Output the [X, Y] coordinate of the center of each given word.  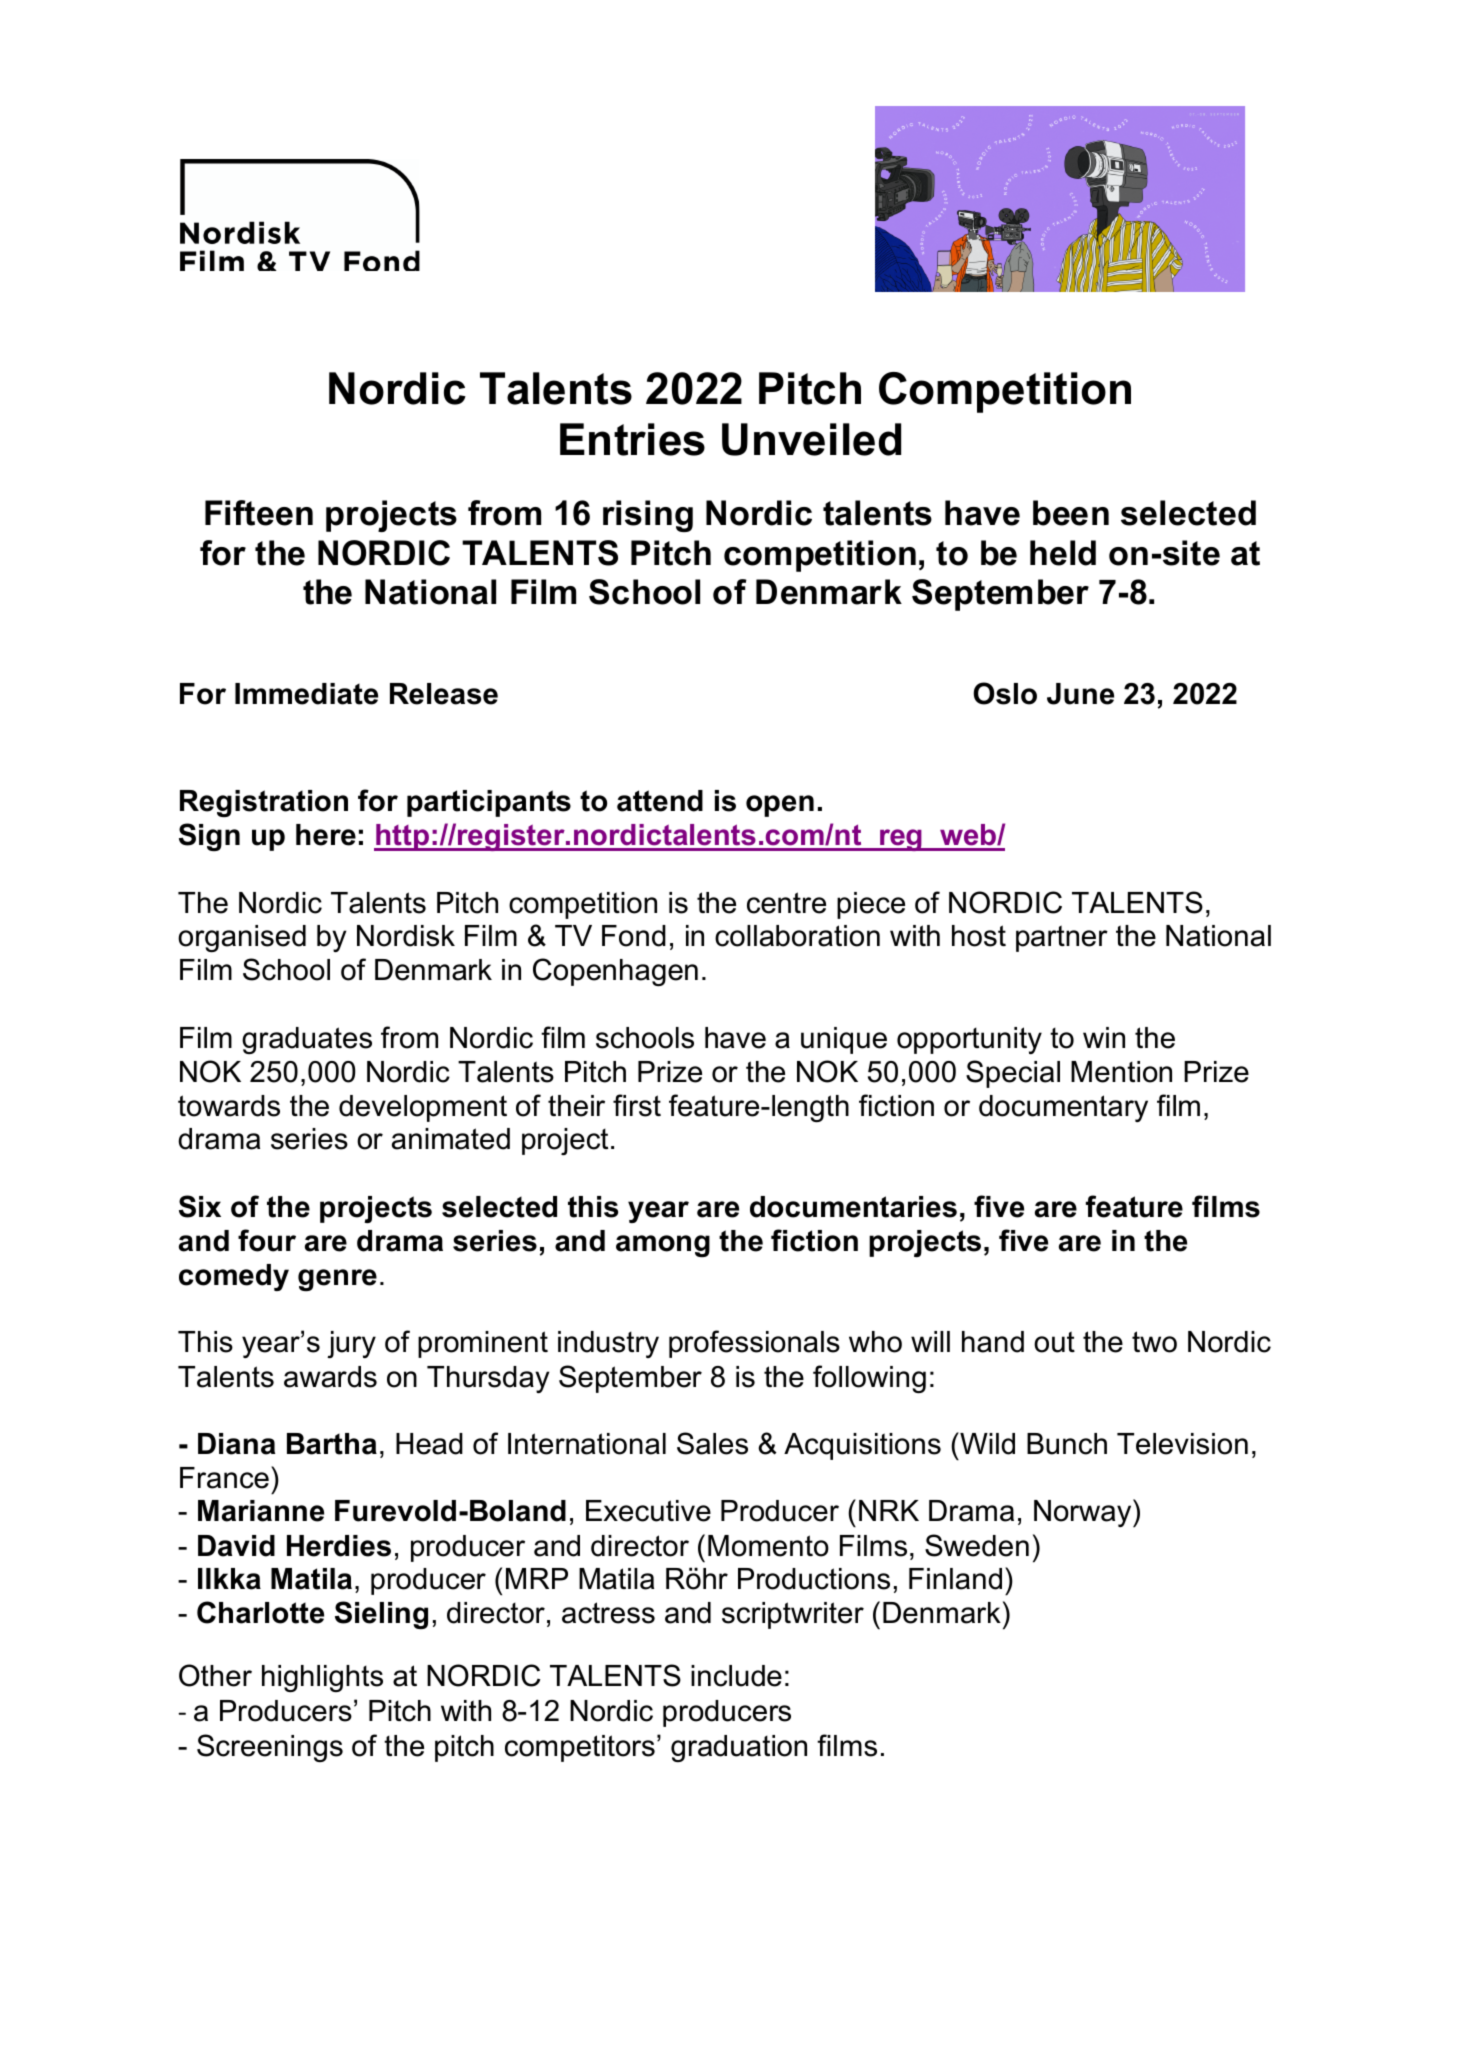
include [736, 1676]
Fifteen [259, 513]
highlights [322, 1678]
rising [648, 516]
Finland [955, 1579]
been [1071, 513]
